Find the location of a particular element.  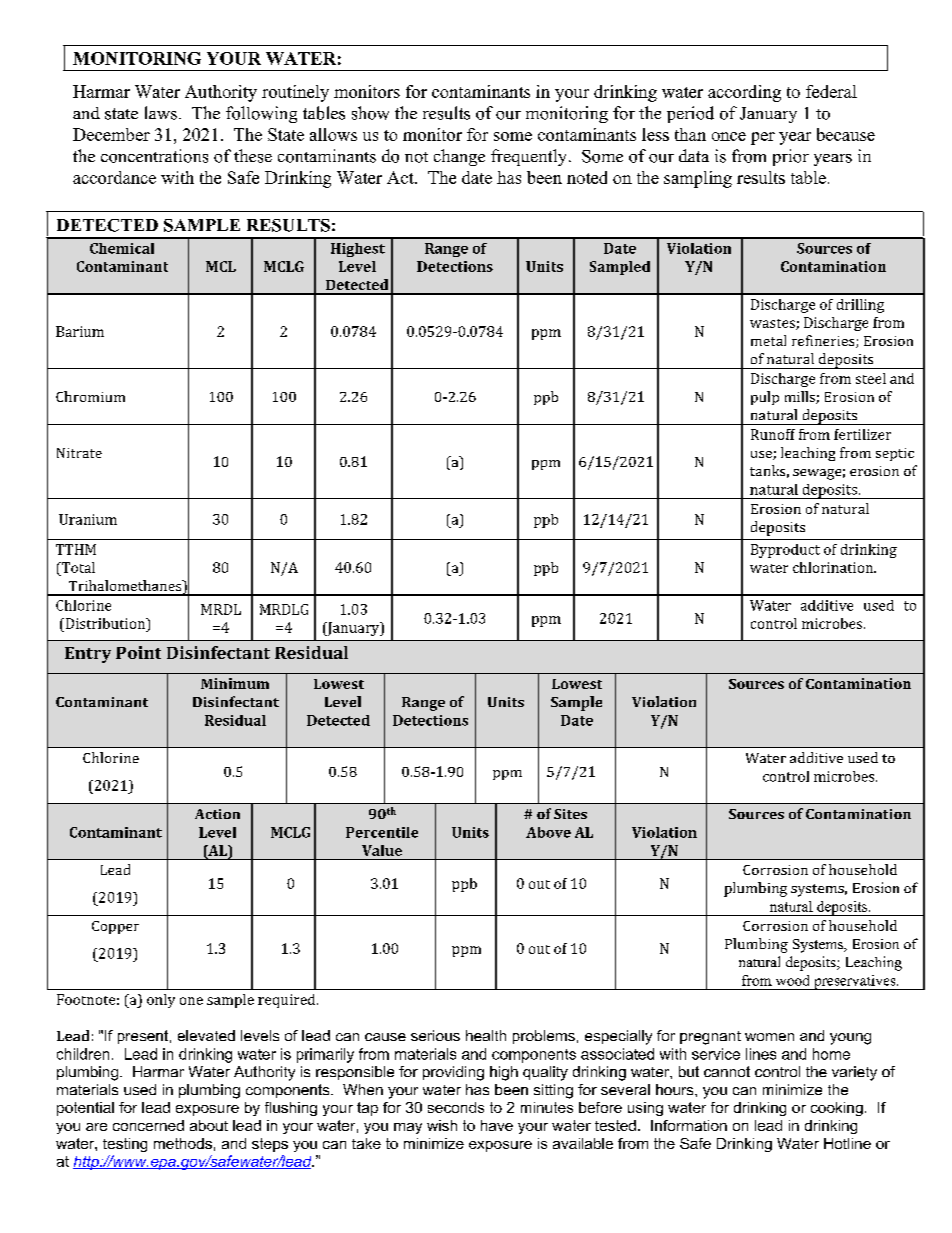

have is located at coordinates (497, 1125).
